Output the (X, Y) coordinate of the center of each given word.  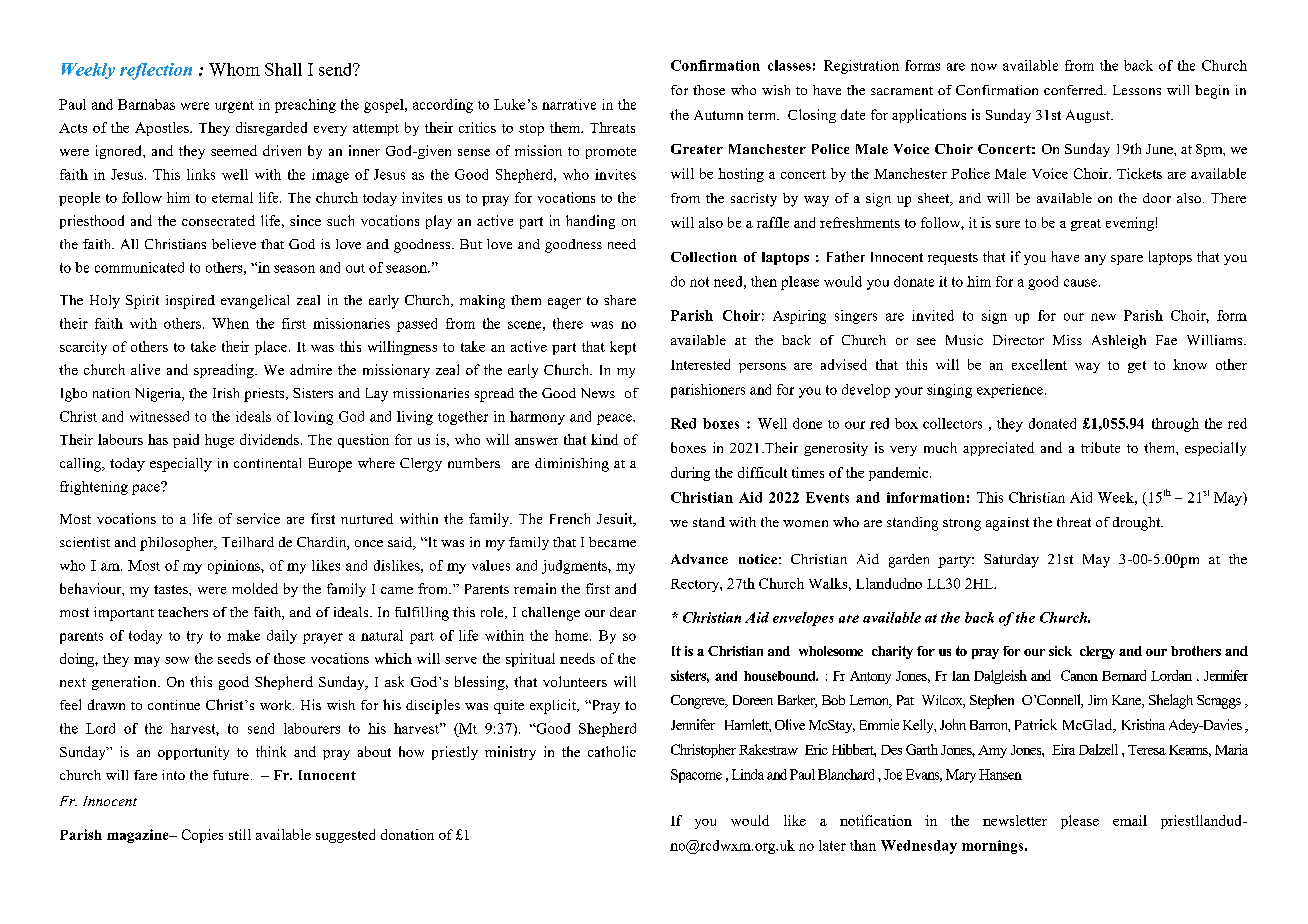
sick (1060, 651)
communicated (139, 267)
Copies (202, 836)
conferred (1075, 90)
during (690, 474)
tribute (1100, 447)
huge (219, 441)
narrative (569, 104)
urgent (234, 107)
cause (1080, 283)
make (243, 635)
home (573, 635)
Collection (704, 257)
